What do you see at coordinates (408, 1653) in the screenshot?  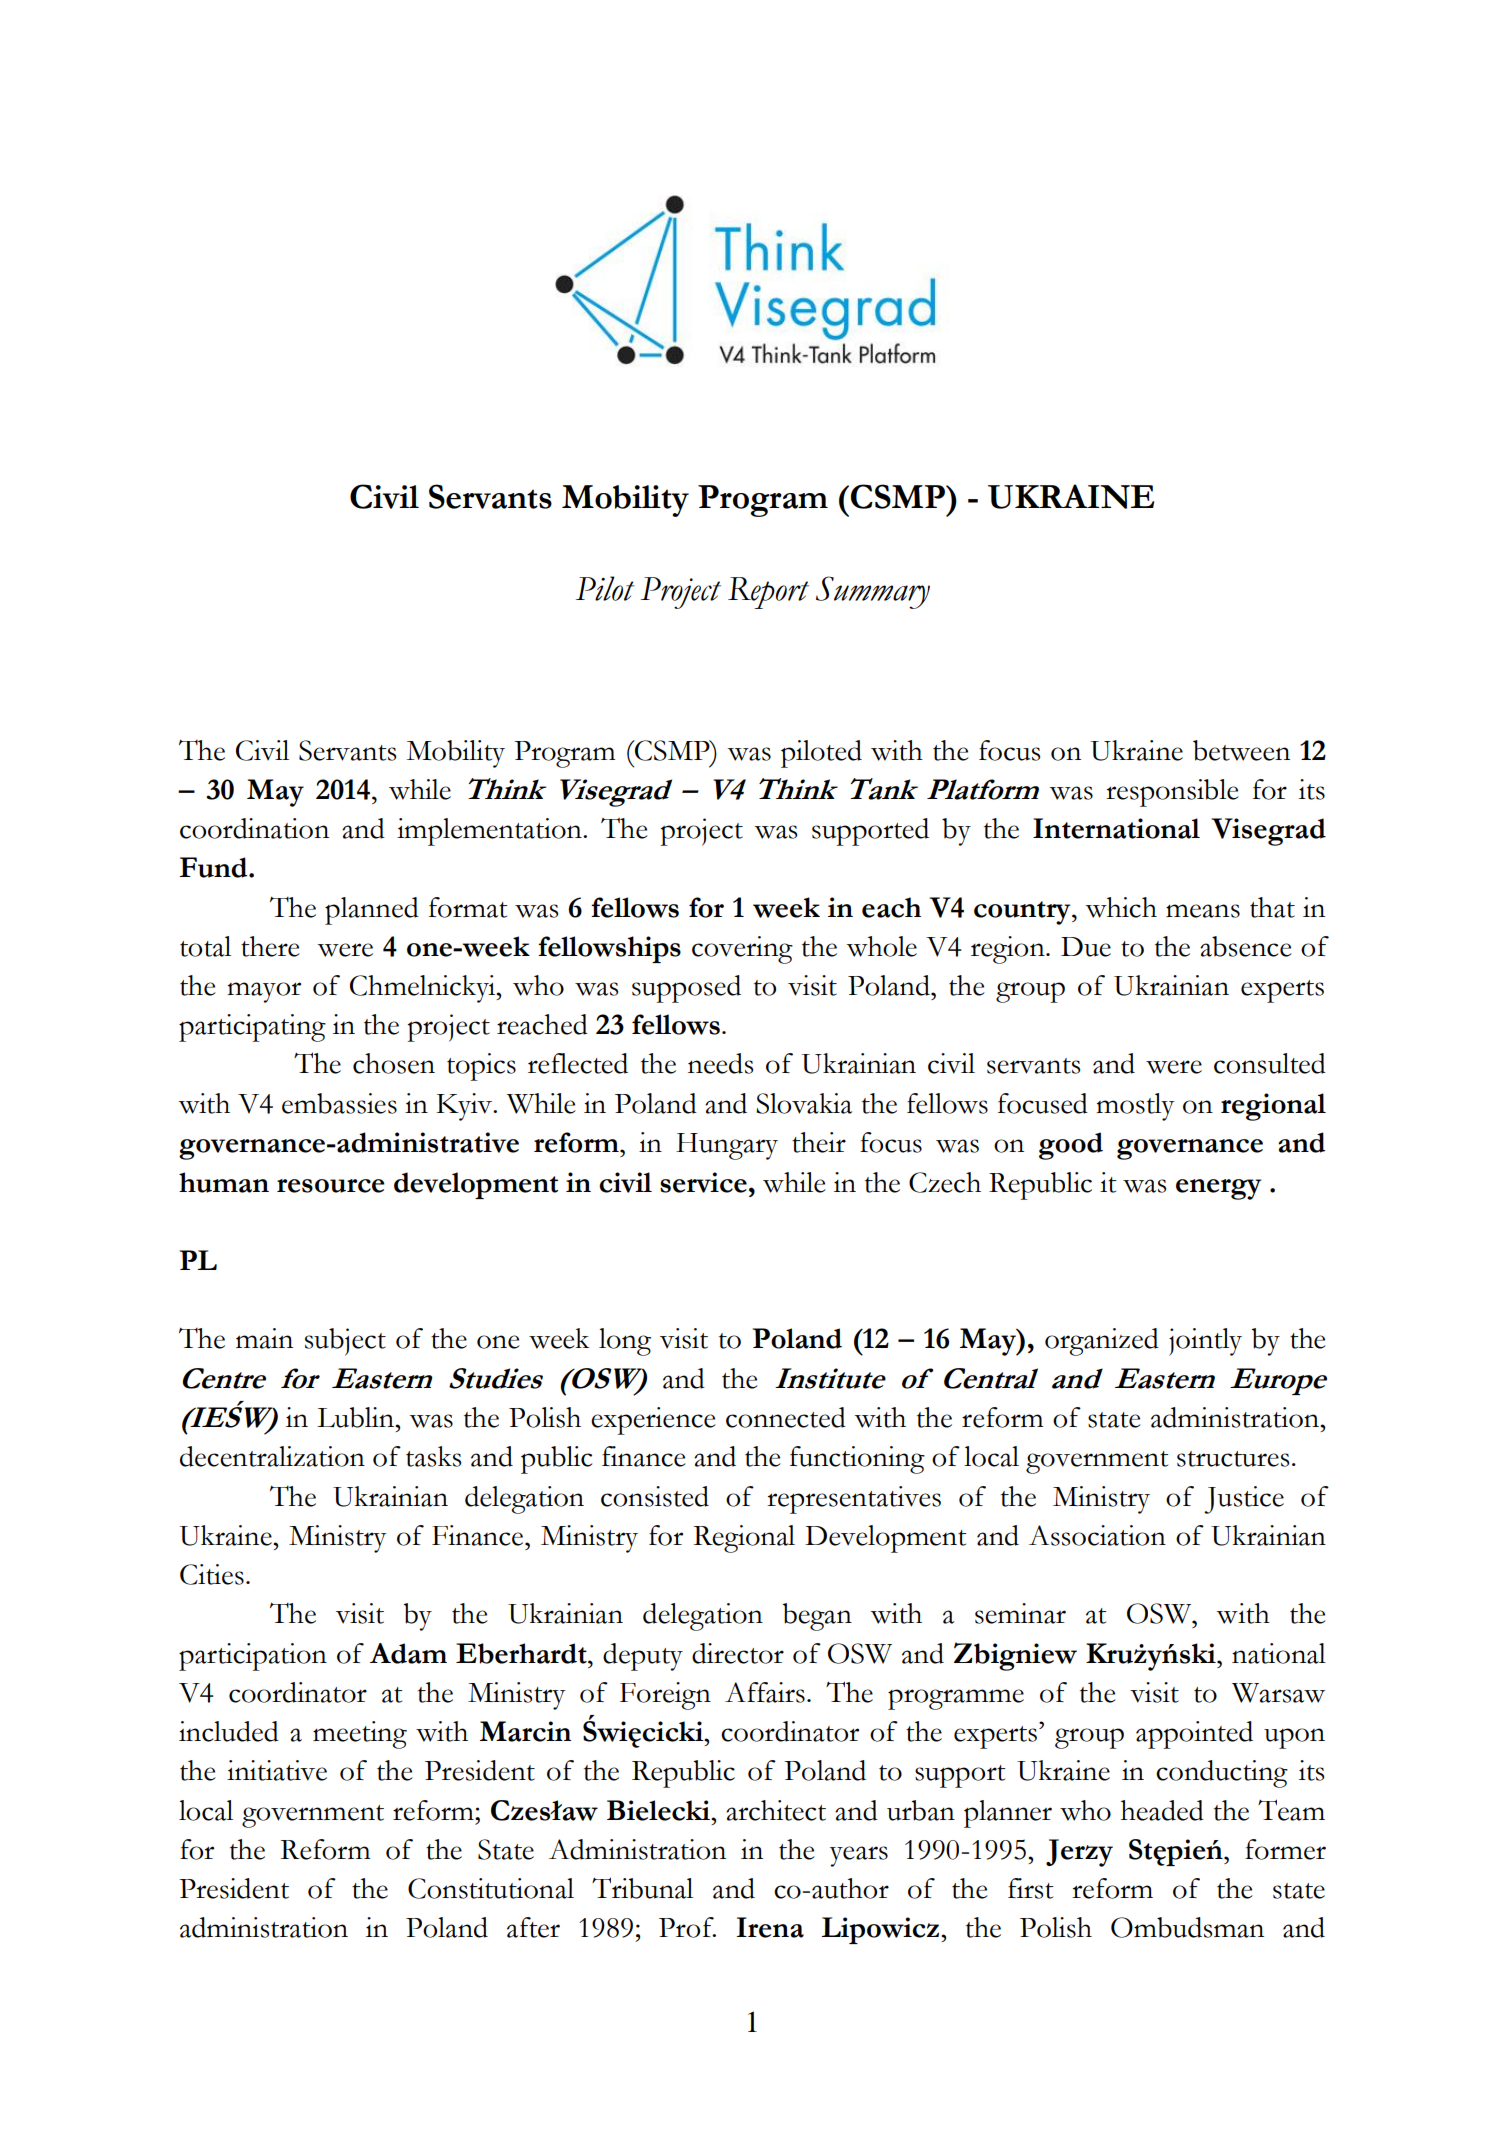 I see `Adam` at bounding box center [408, 1653].
